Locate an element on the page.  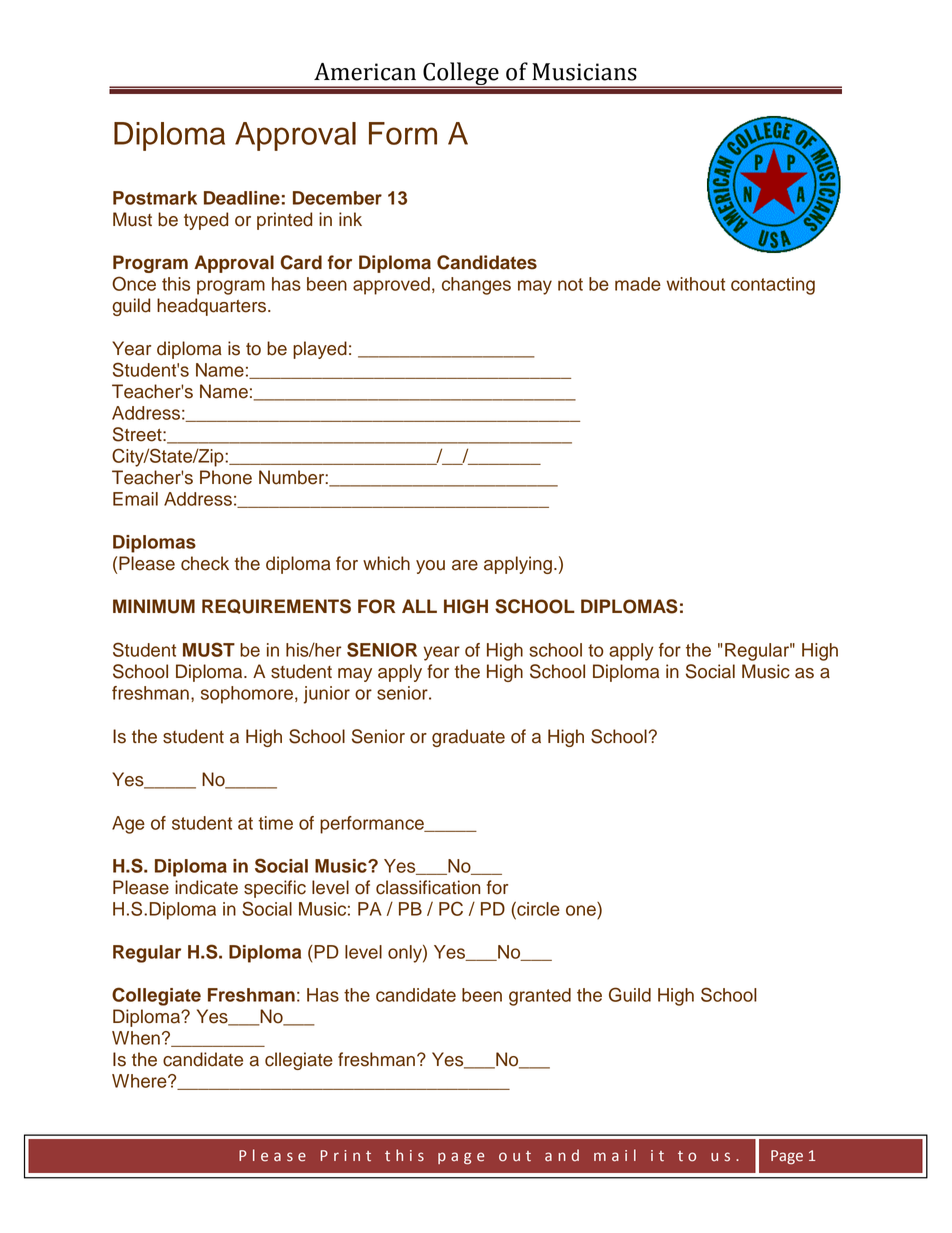
ink is located at coordinates (350, 219).
